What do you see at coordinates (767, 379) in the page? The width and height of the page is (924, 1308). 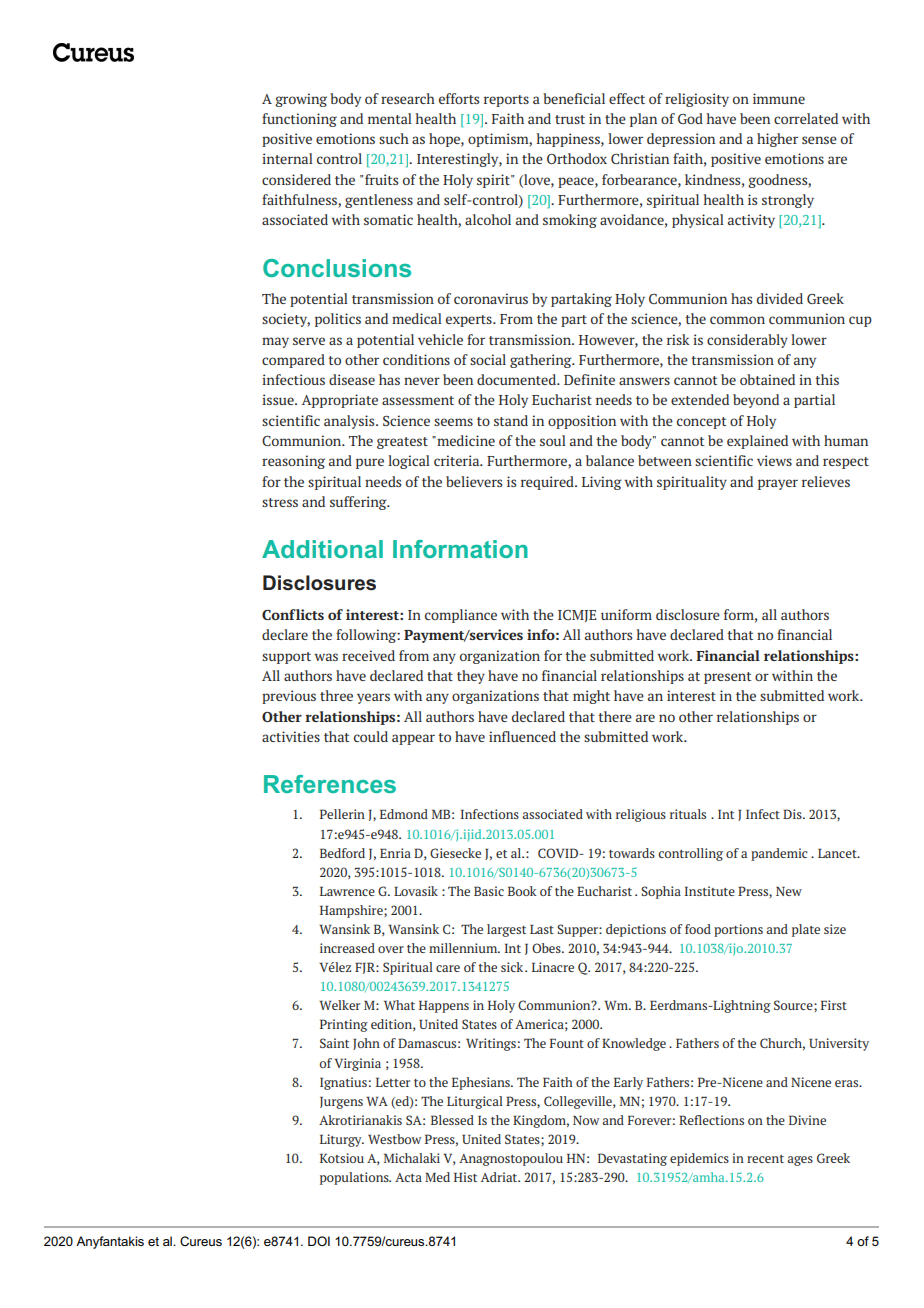 I see `obtained` at bounding box center [767, 379].
